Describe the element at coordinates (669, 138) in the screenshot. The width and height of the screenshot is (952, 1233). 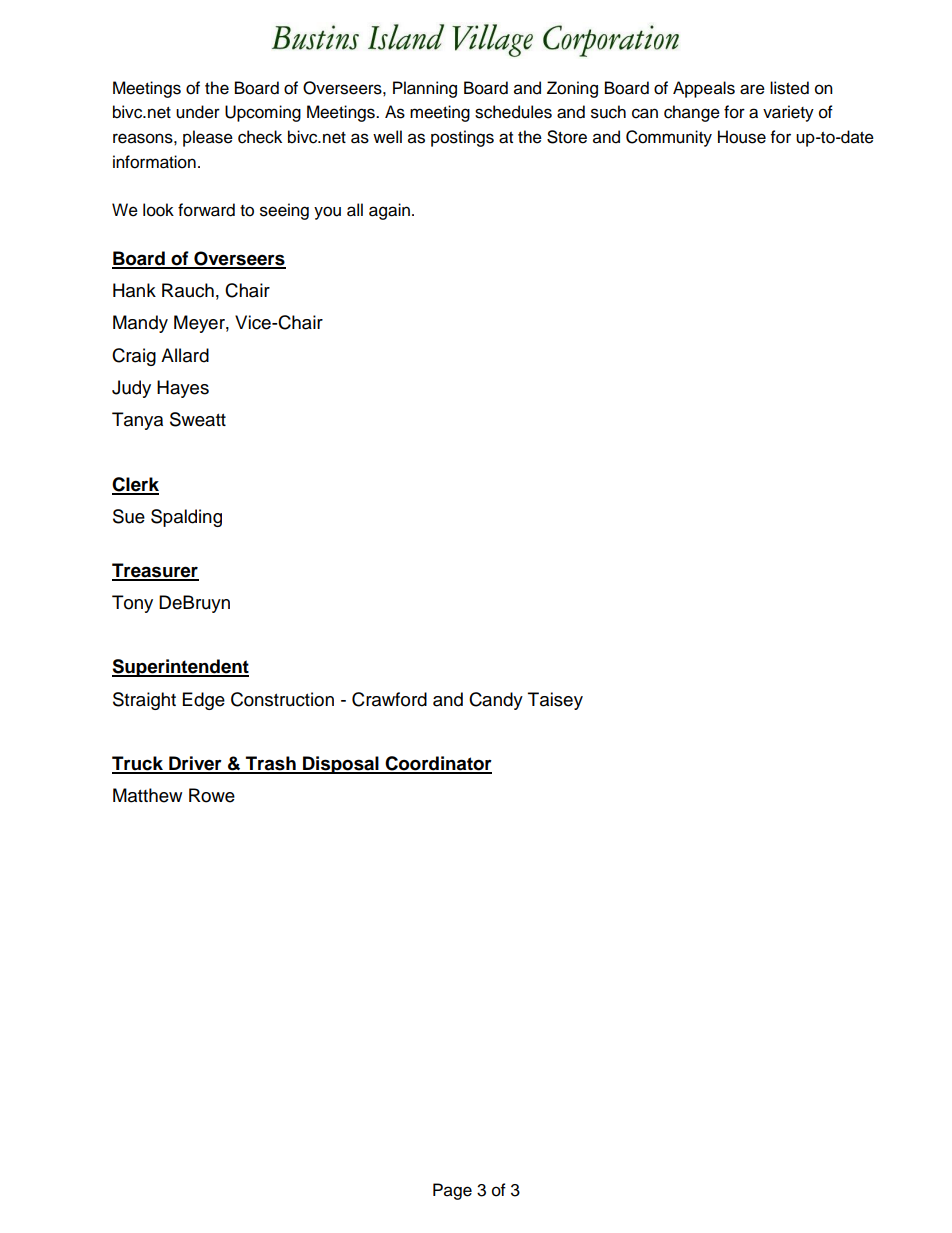
I see `Community` at that location.
